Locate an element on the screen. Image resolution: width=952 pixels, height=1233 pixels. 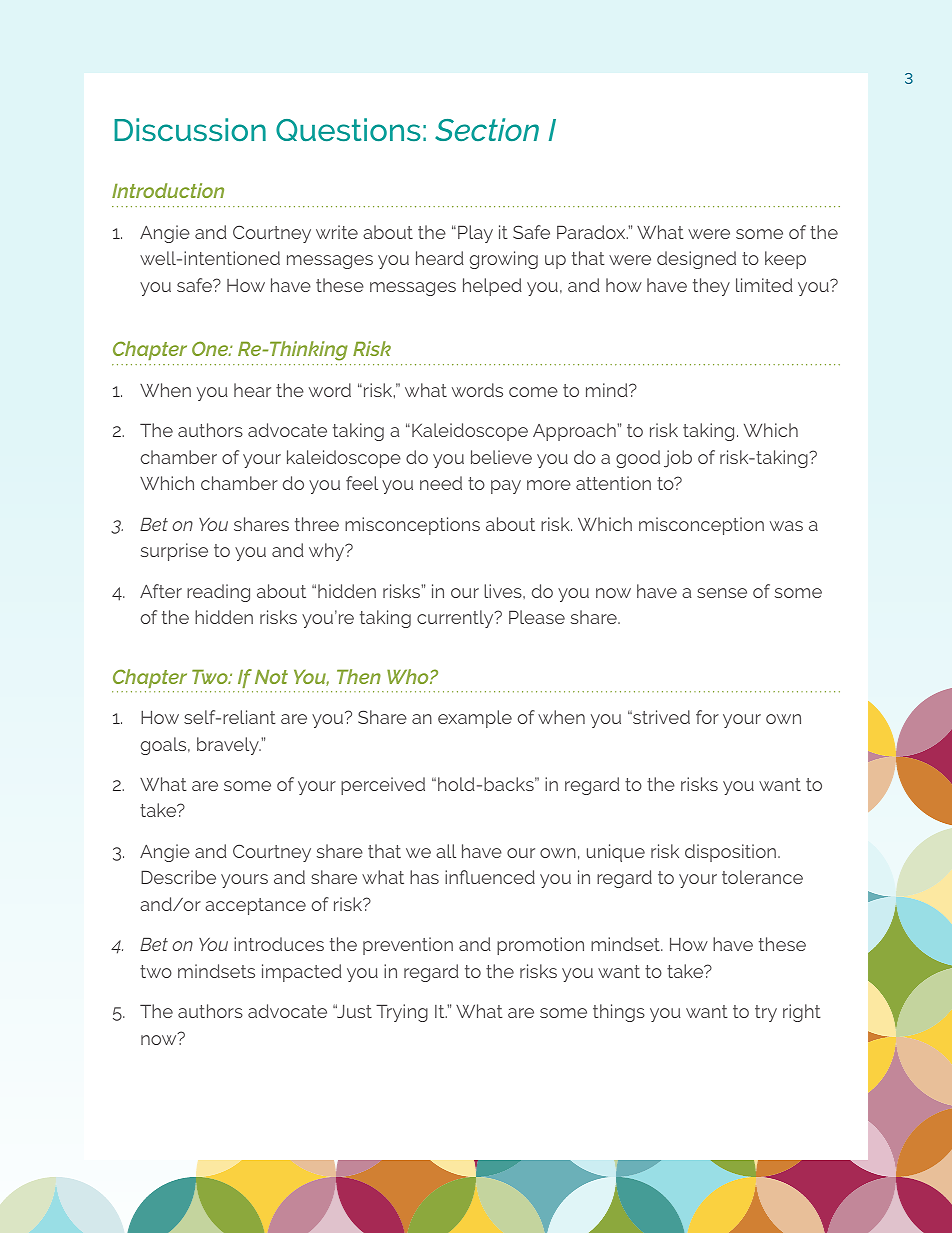
promotion is located at coordinates (540, 946).
